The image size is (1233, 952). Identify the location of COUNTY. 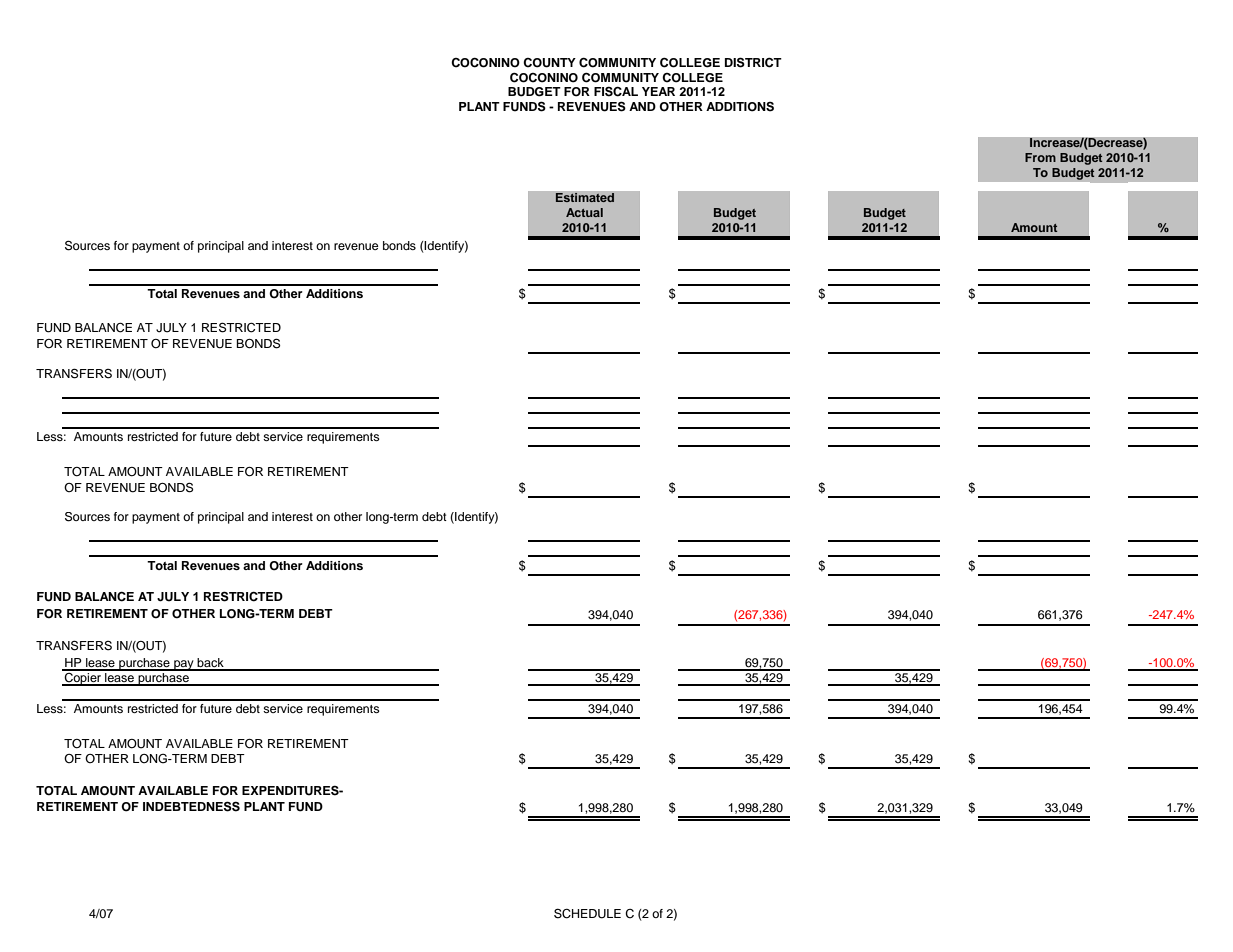
(549, 63).
